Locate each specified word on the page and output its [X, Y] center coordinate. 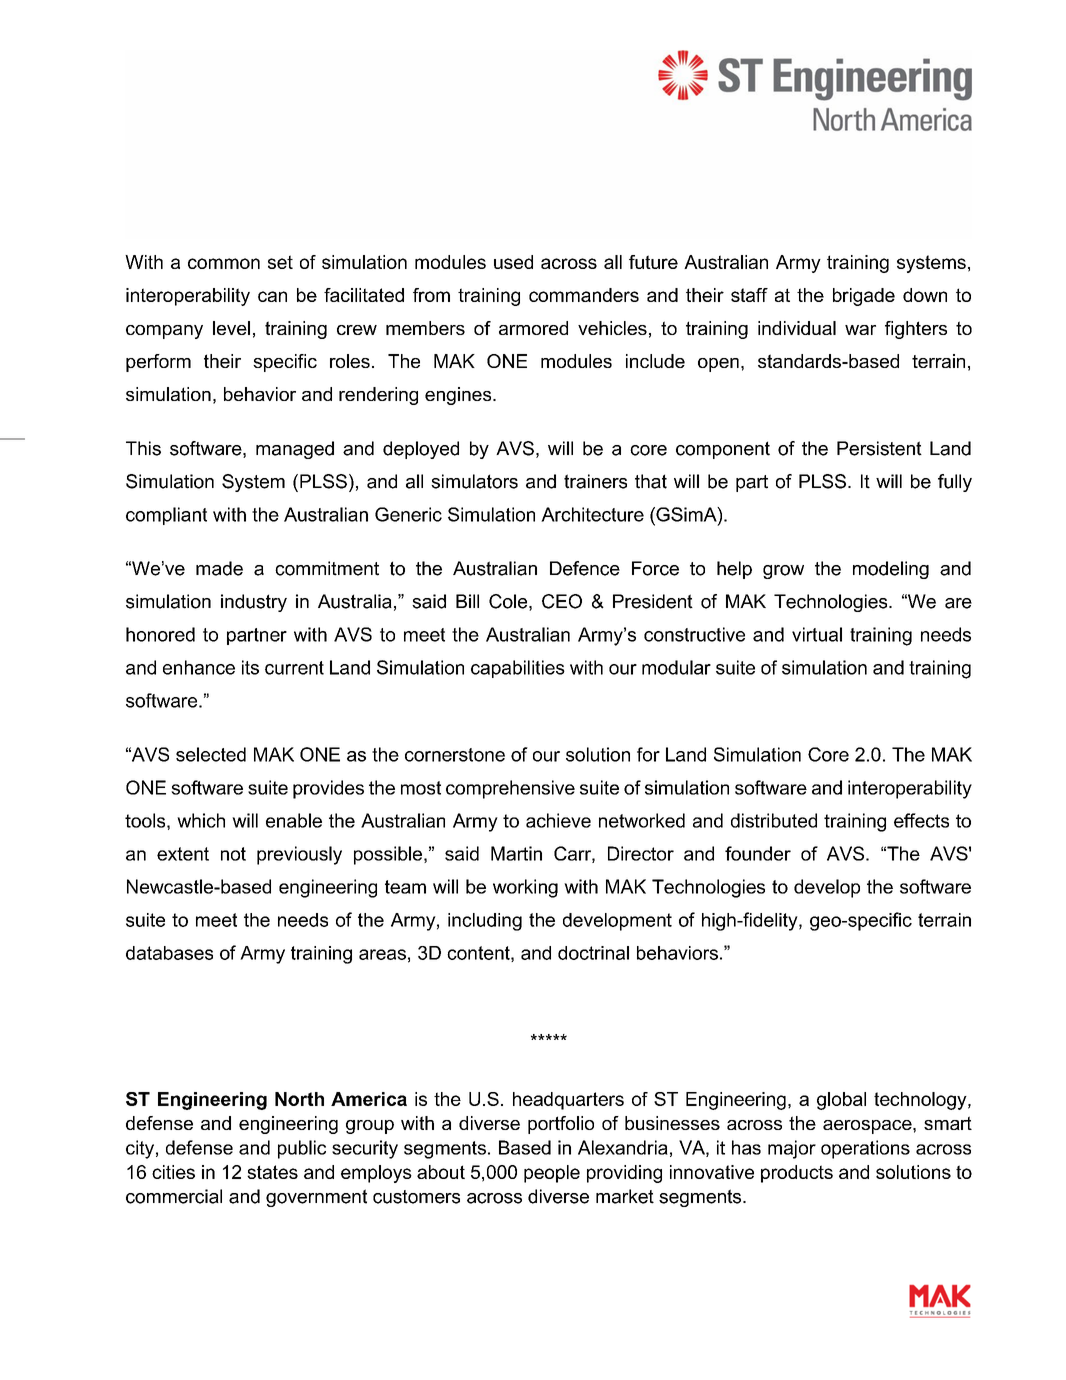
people [552, 1174]
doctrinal [593, 953]
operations [865, 1149]
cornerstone [455, 755]
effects [921, 820]
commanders [584, 295]
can [272, 296]
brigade [864, 297]
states [272, 1172]
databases [169, 953]
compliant [166, 516]
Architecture [592, 514]
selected [211, 754]
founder [758, 853]
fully [955, 483]
